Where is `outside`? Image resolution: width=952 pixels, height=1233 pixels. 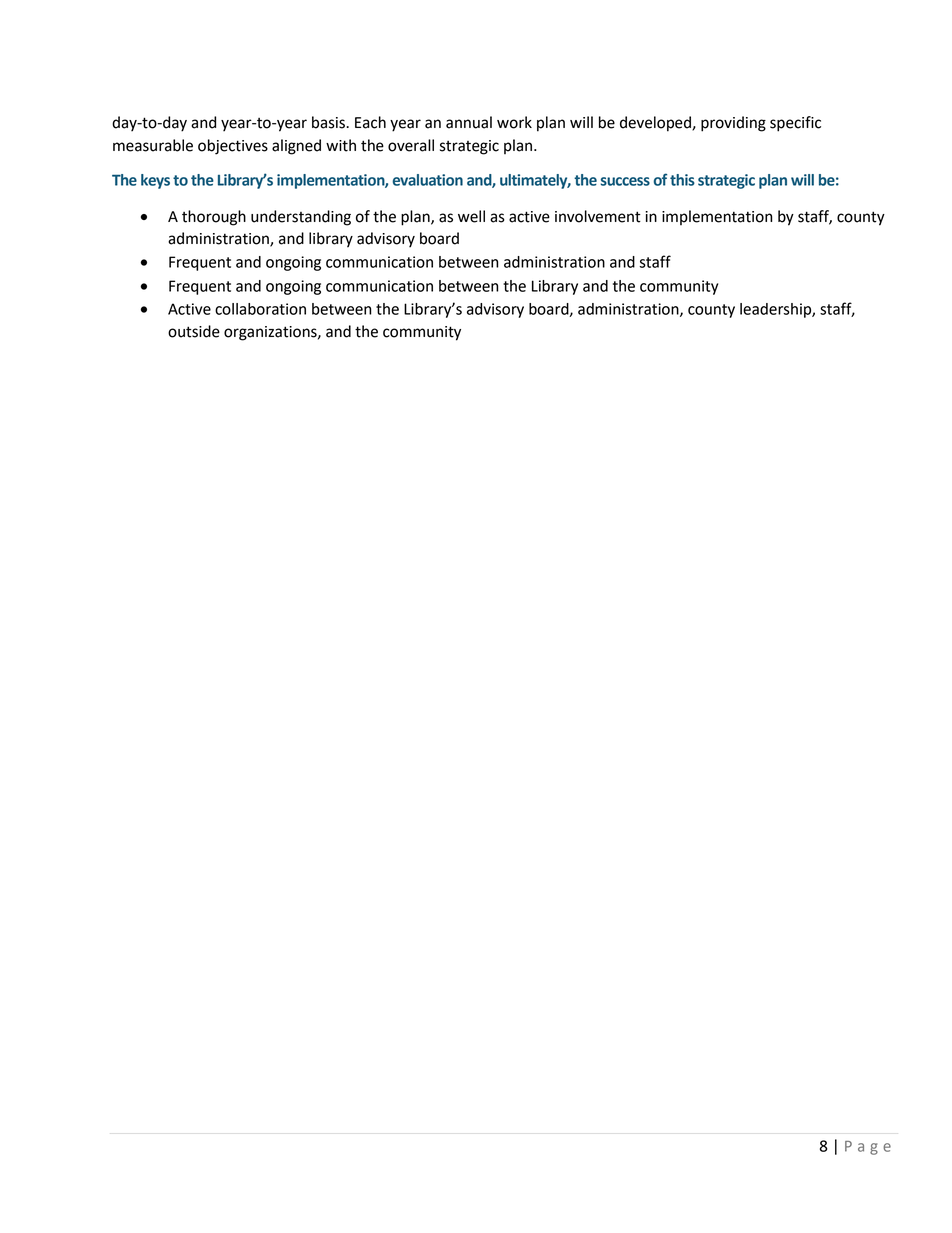 outside is located at coordinates (194, 331).
